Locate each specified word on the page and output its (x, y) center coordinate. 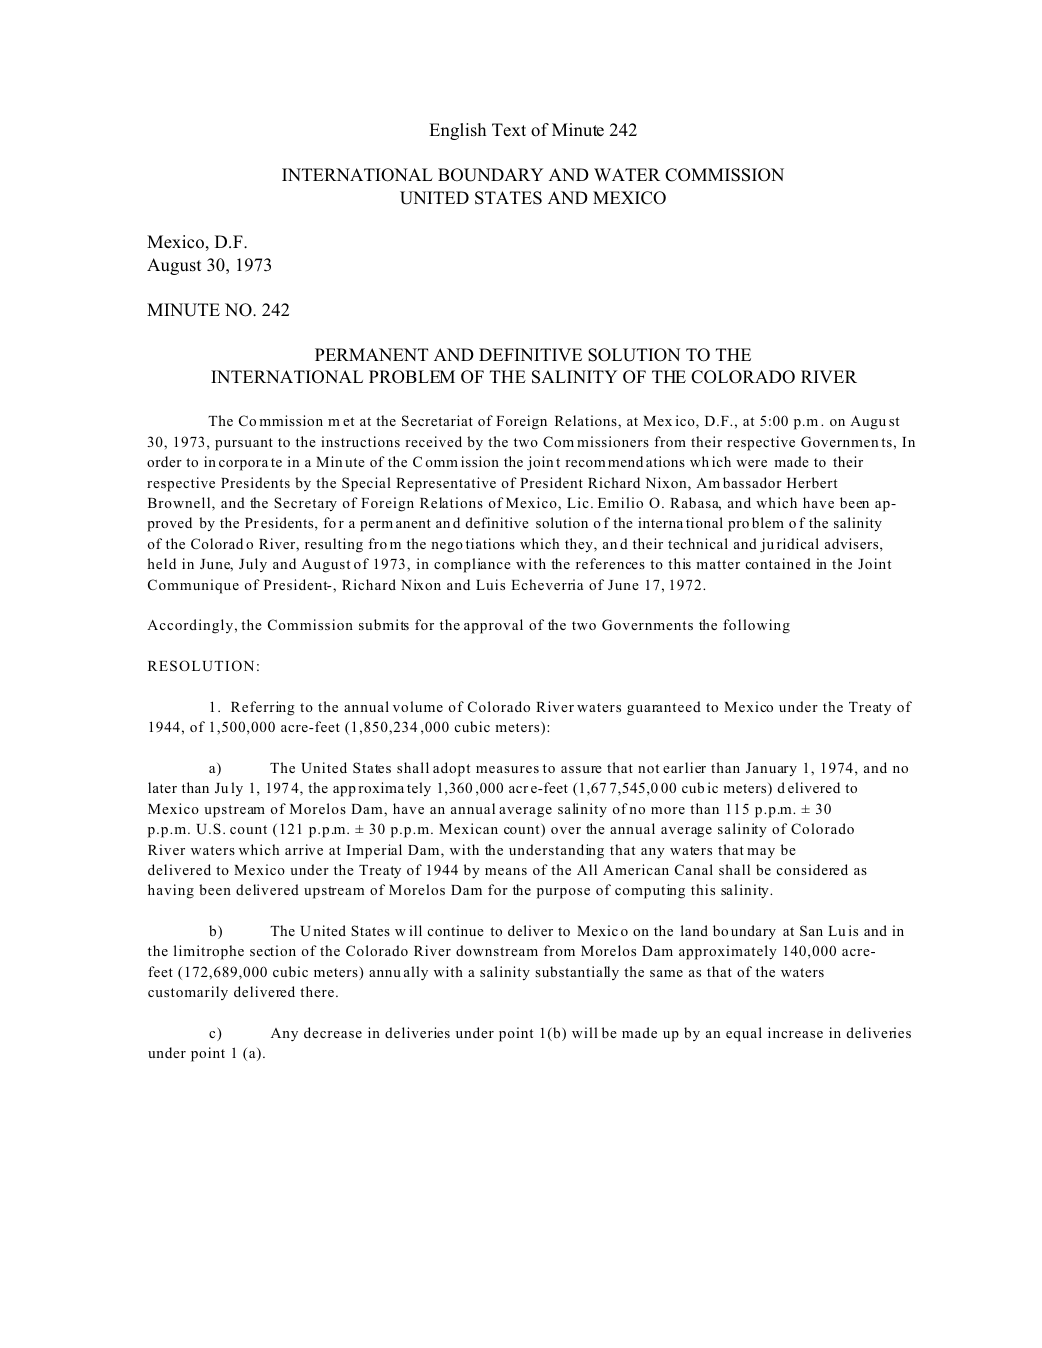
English (457, 131)
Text (509, 130)
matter (718, 564)
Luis (490, 584)
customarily (188, 993)
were (751, 463)
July (253, 565)
